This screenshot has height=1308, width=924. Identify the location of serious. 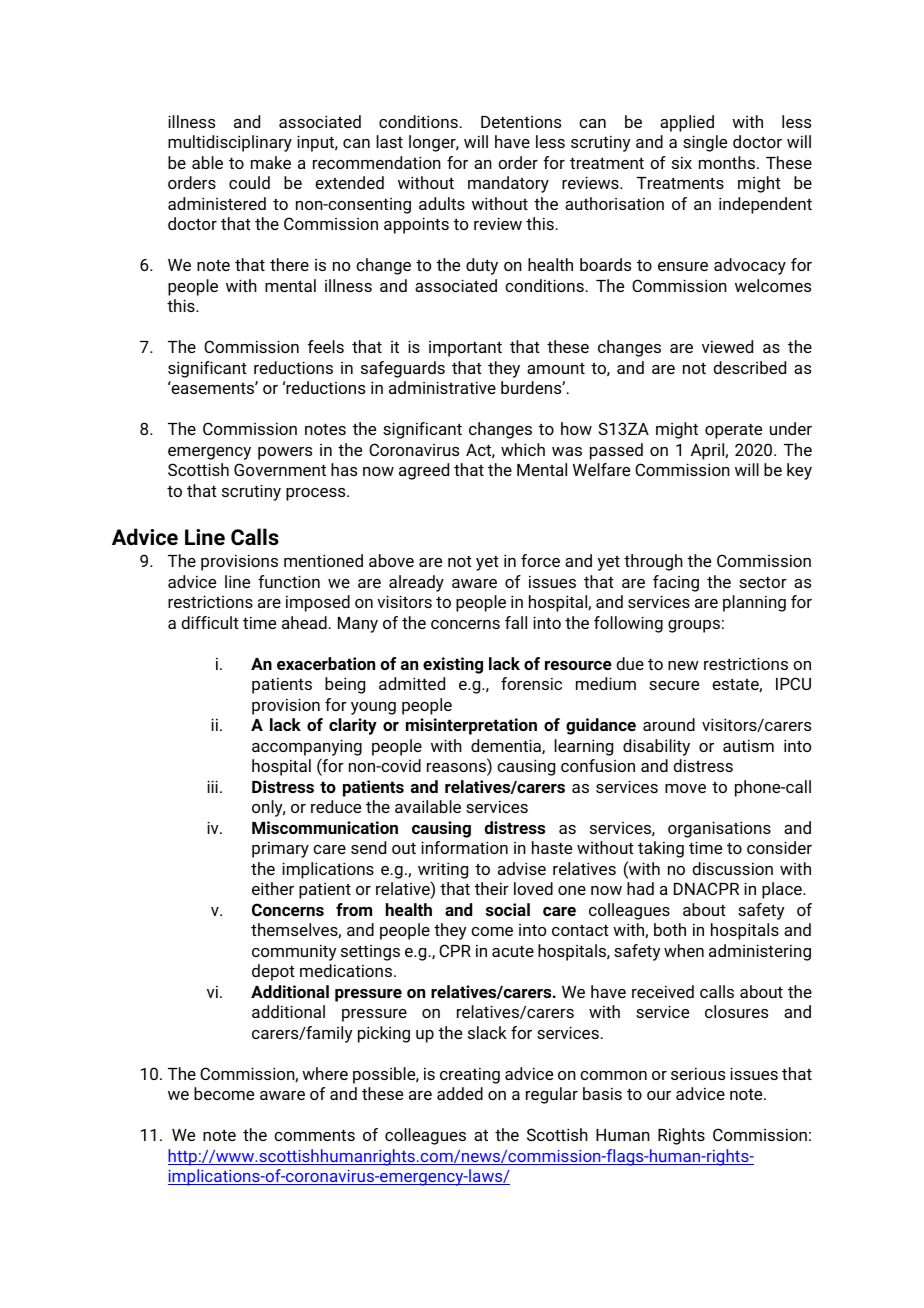
(698, 1073).
